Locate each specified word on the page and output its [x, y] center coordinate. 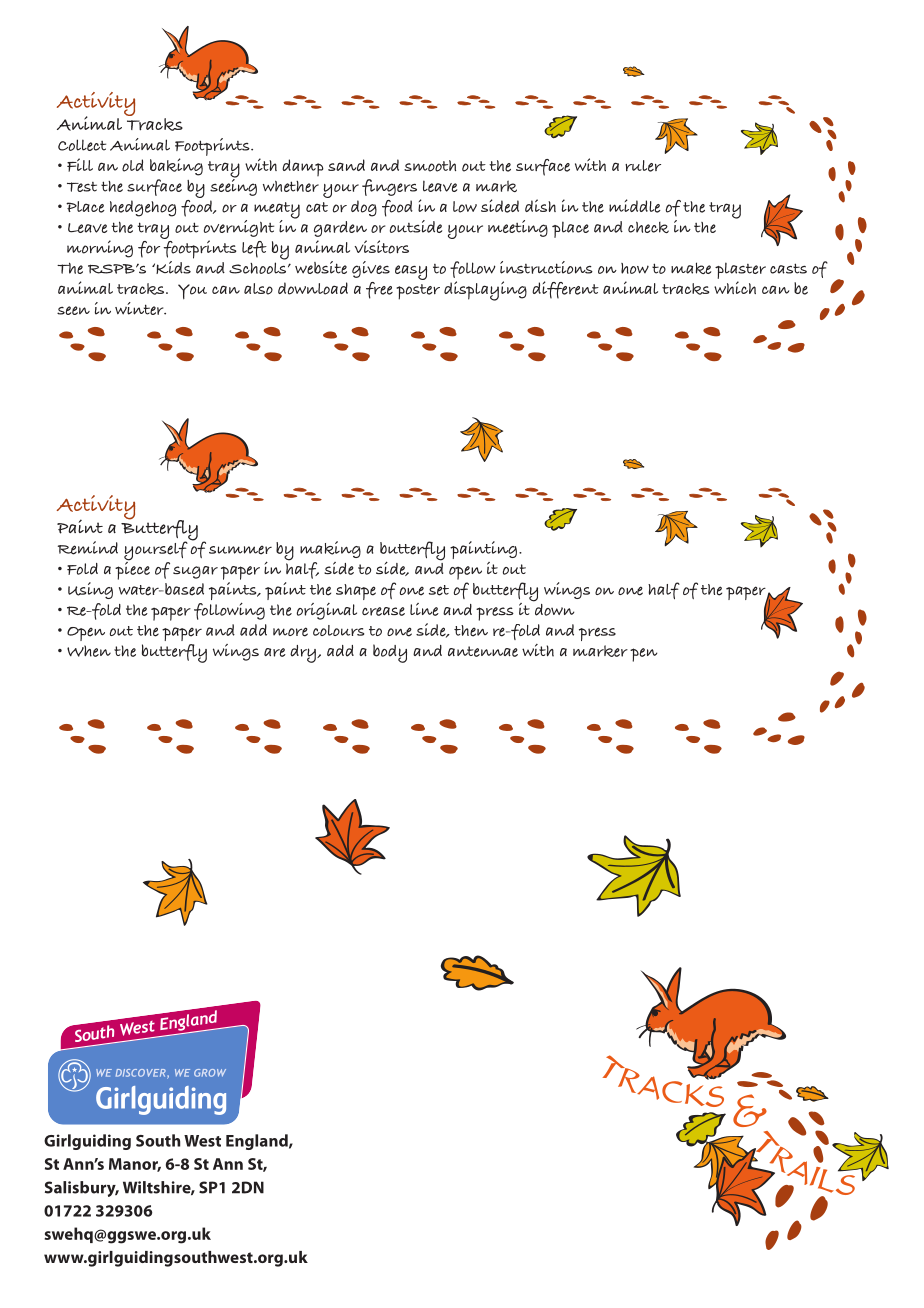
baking [176, 167]
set [439, 590]
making [330, 549]
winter [140, 308]
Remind [88, 548]
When [89, 651]
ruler [643, 166]
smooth [430, 166]
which [735, 287]
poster [418, 292]
